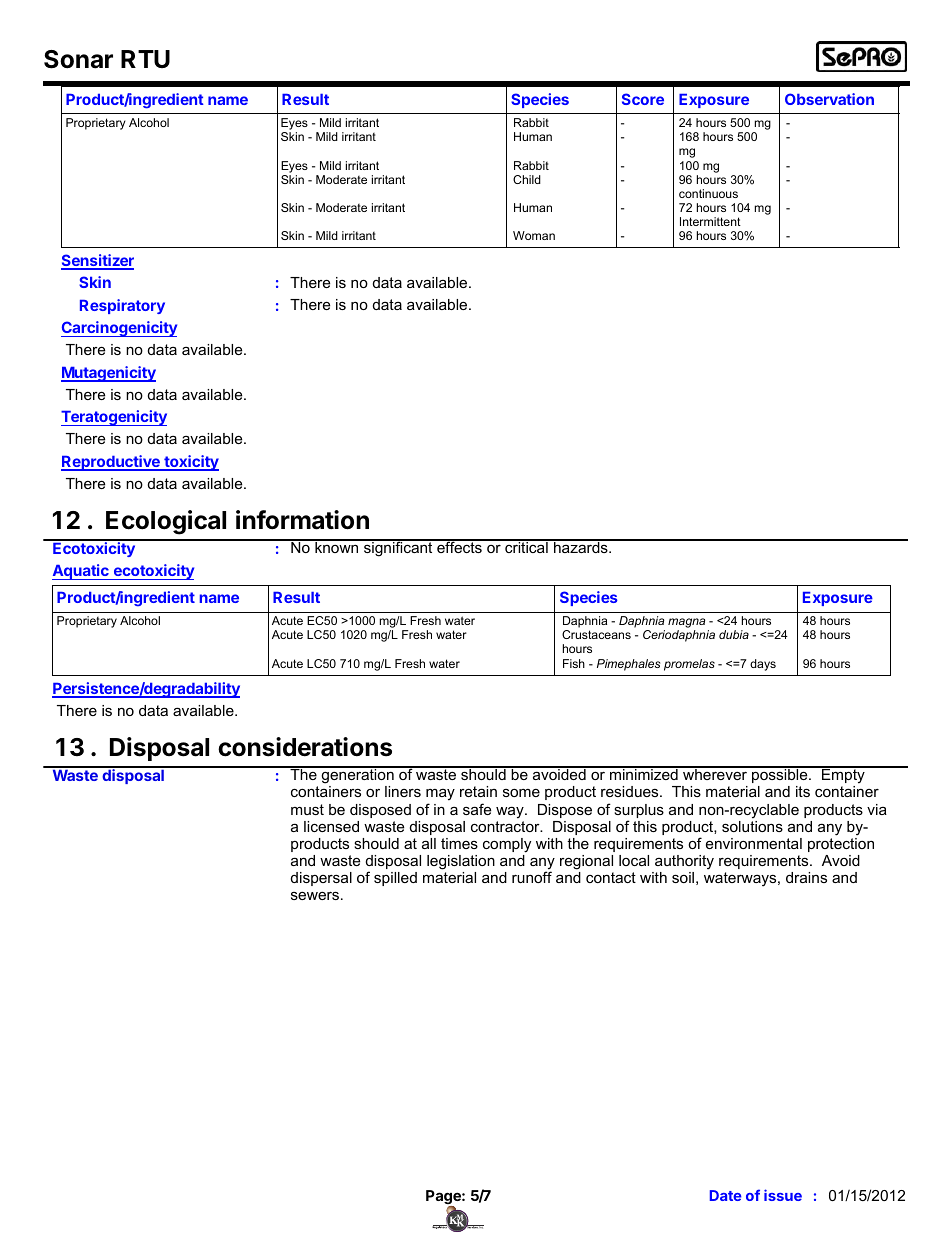 The width and height of the screenshot is (952, 1233). Describe the element at coordinates (315, 895) in the screenshot. I see `sewers` at that location.
